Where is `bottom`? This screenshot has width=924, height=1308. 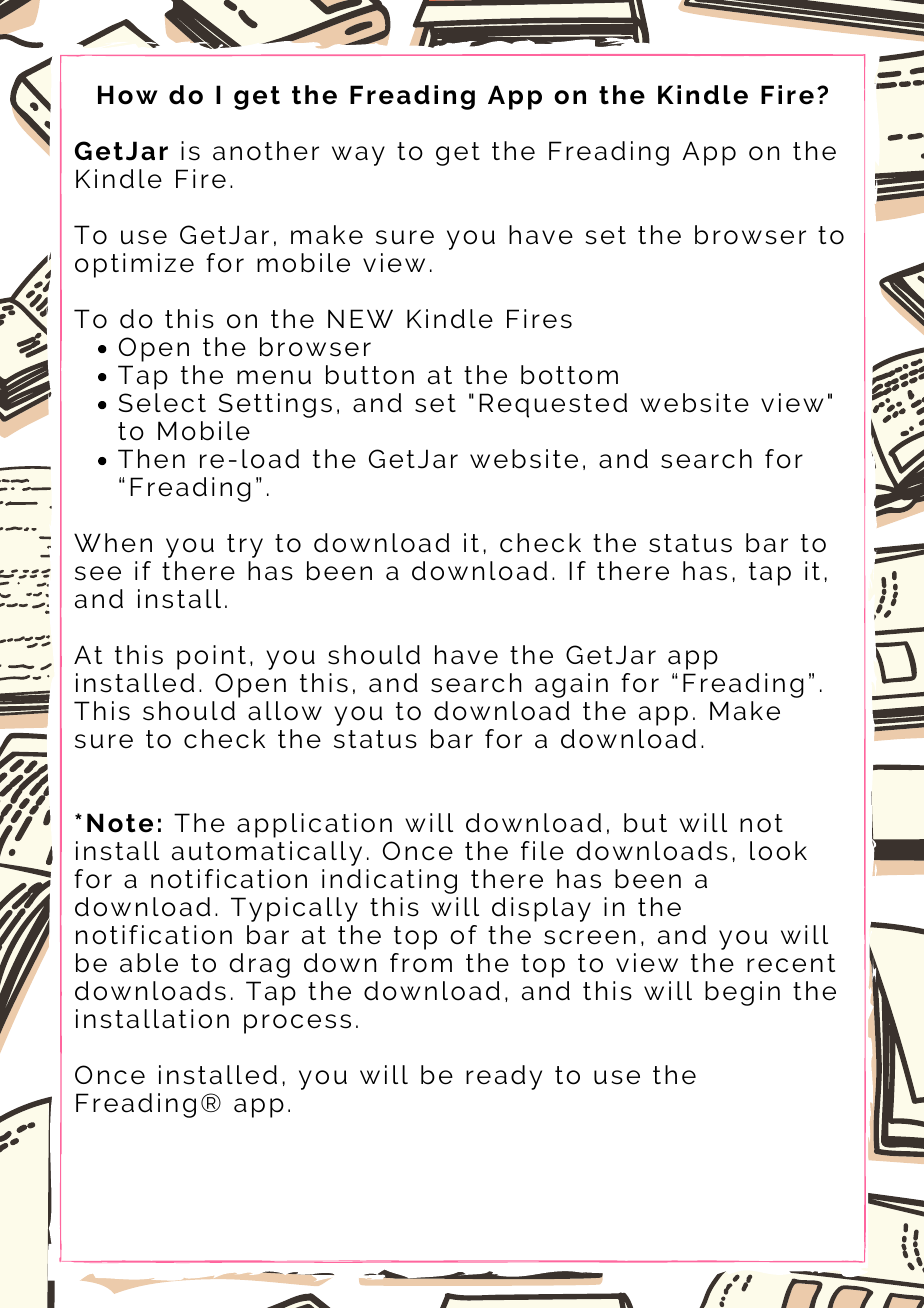 bottom is located at coordinates (569, 375).
